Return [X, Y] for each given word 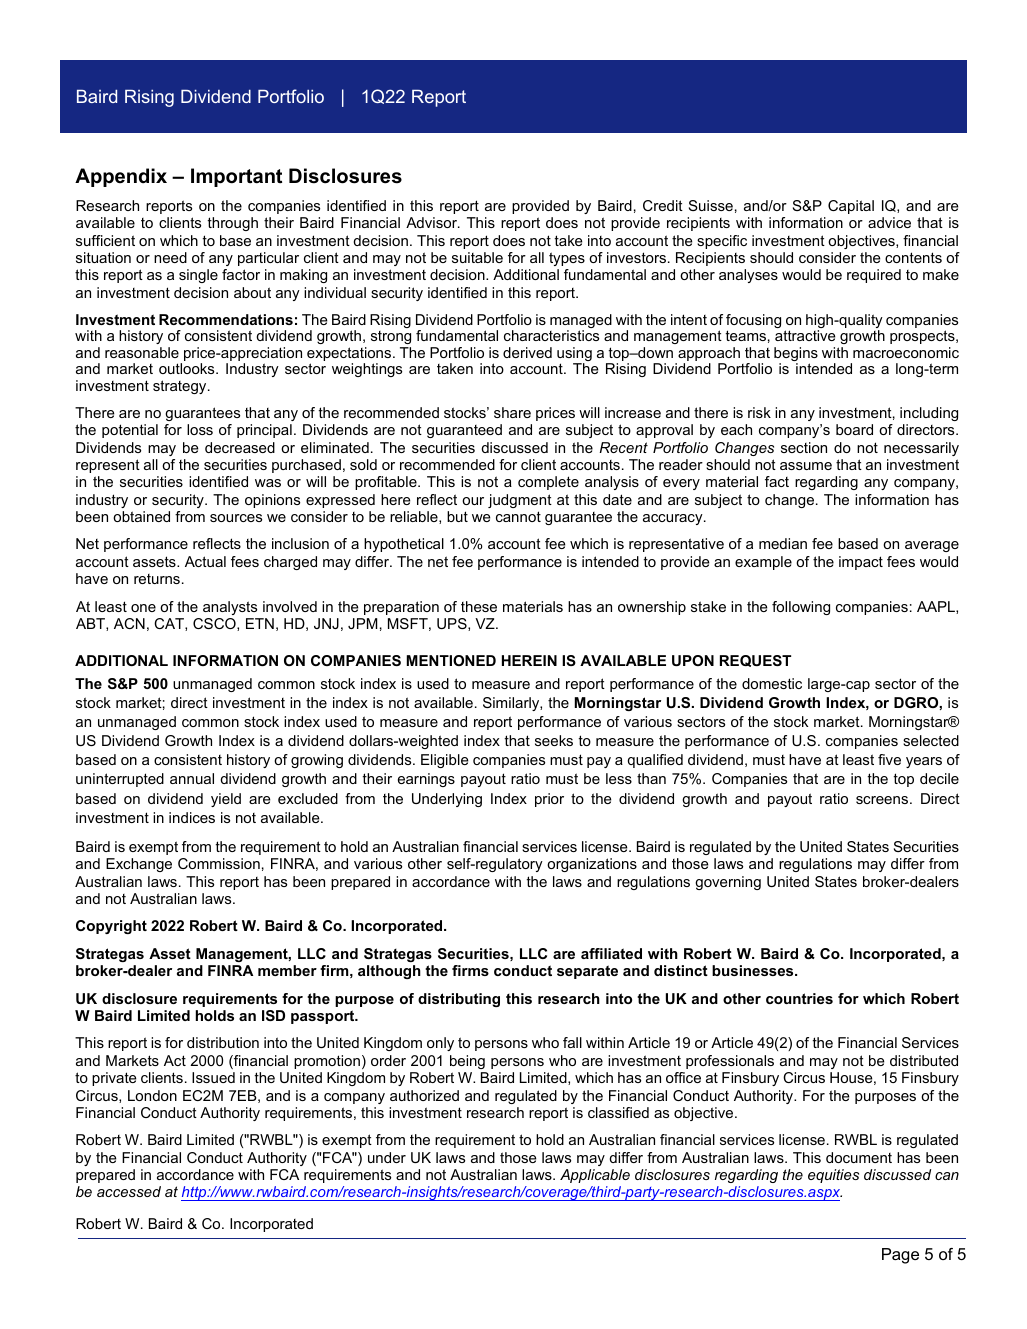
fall [572, 1042]
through [232, 224]
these [479, 606]
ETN [260, 623]
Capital [851, 207]
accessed [129, 1191]
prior [549, 800]
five [889, 759]
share [512, 412]
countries [799, 998]
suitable [477, 257]
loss [200, 429]
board [854, 429]
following [801, 608]
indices [192, 817]
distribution [223, 1042]
